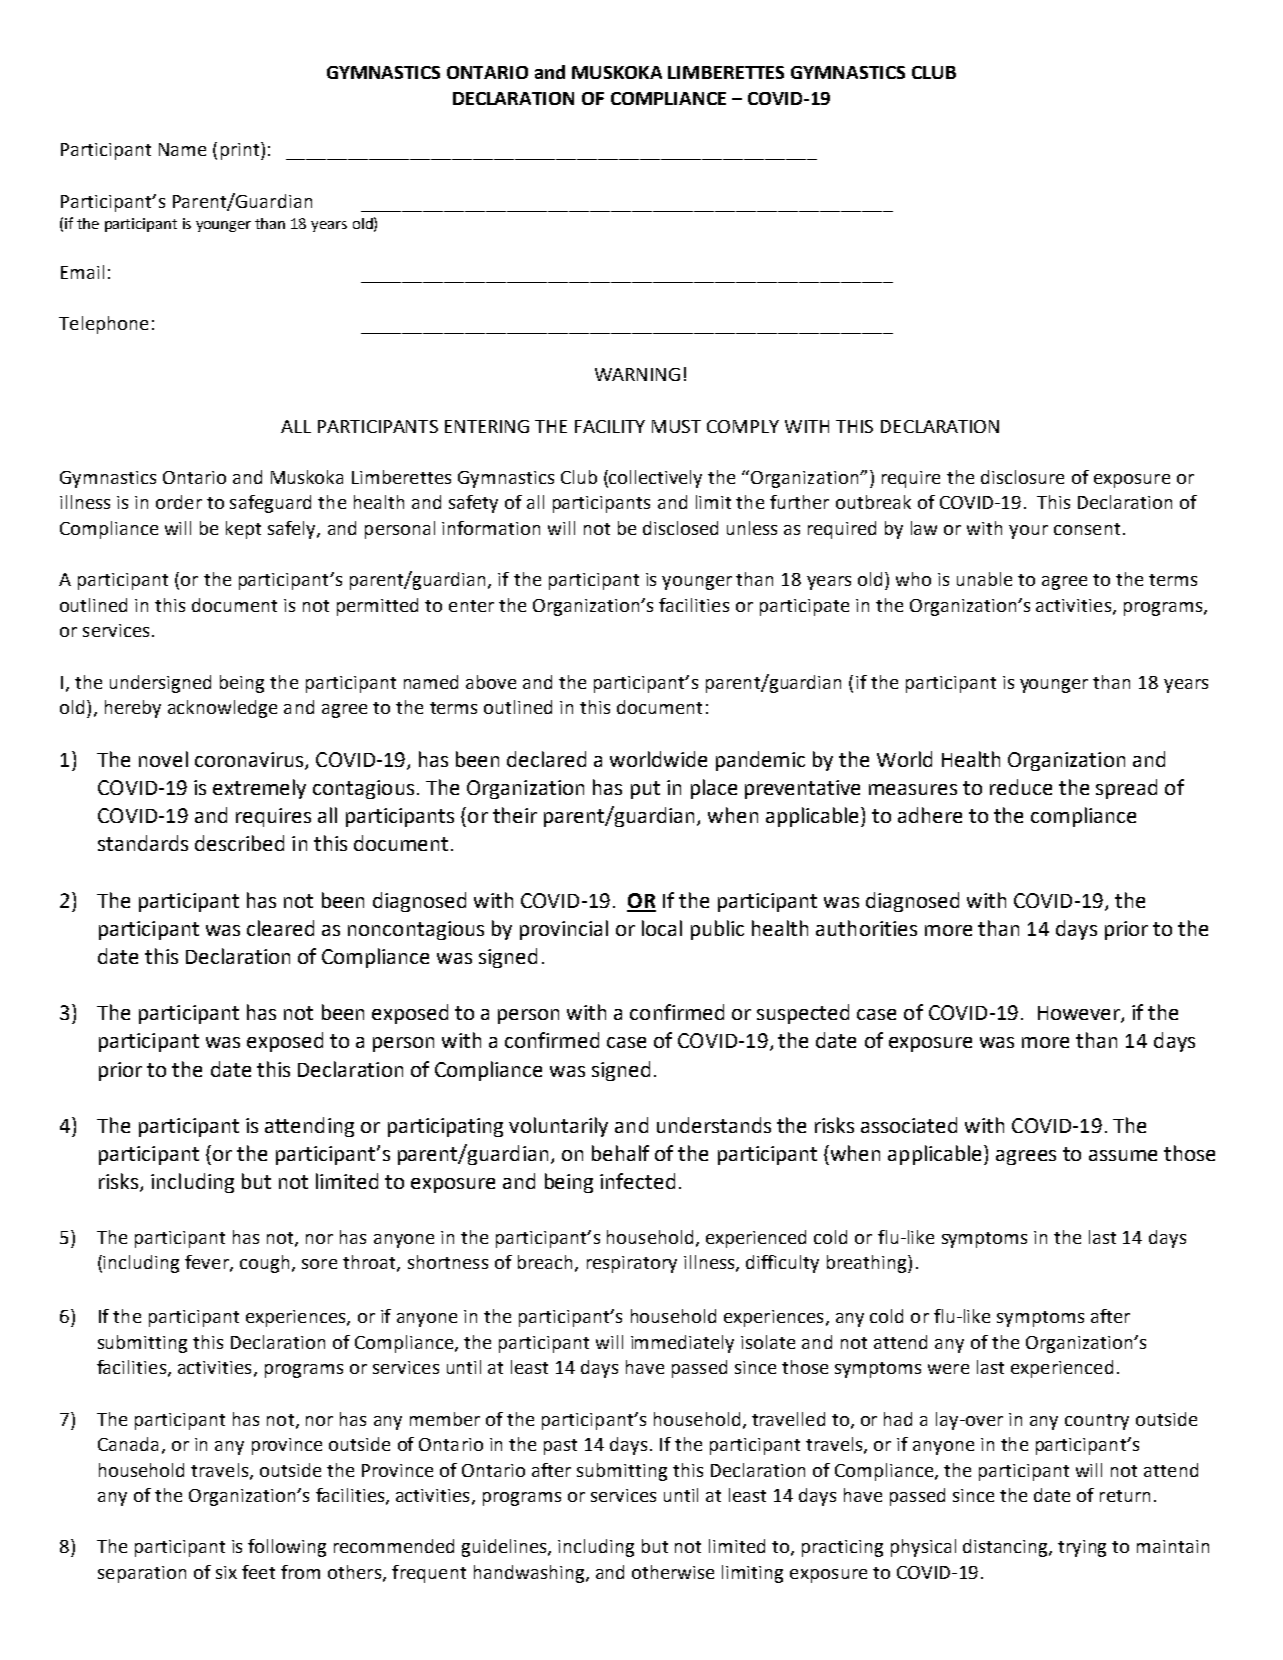 The height and width of the screenshot is (1660, 1283). I want to click on participating, so click(445, 1127).
